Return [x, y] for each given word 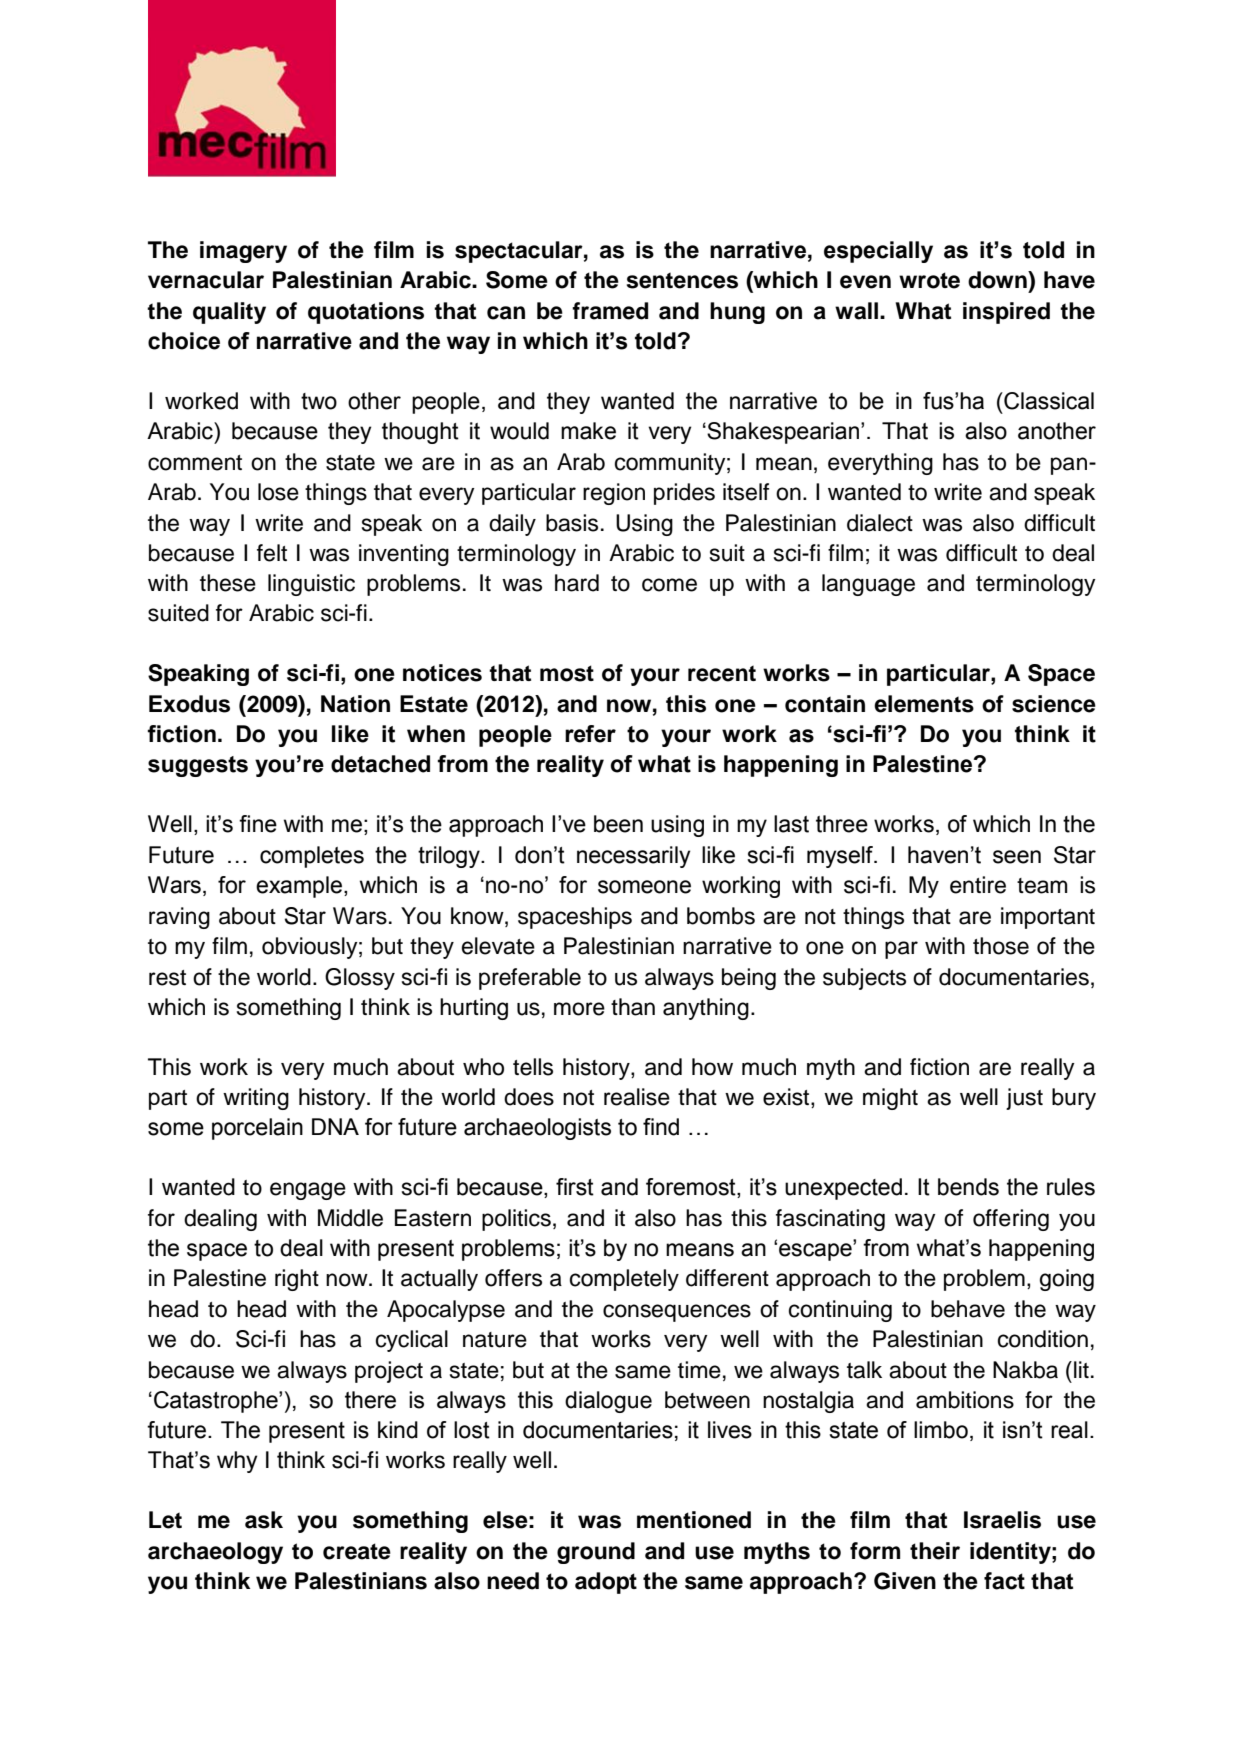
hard [577, 583]
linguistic [311, 585]
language [868, 585]
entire [978, 885]
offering [1011, 1220]
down [998, 280]
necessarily [633, 857]
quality [229, 313]
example [300, 887]
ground [596, 1553]
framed [610, 311]
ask [264, 1520]
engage [308, 1191]
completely [624, 1280]
